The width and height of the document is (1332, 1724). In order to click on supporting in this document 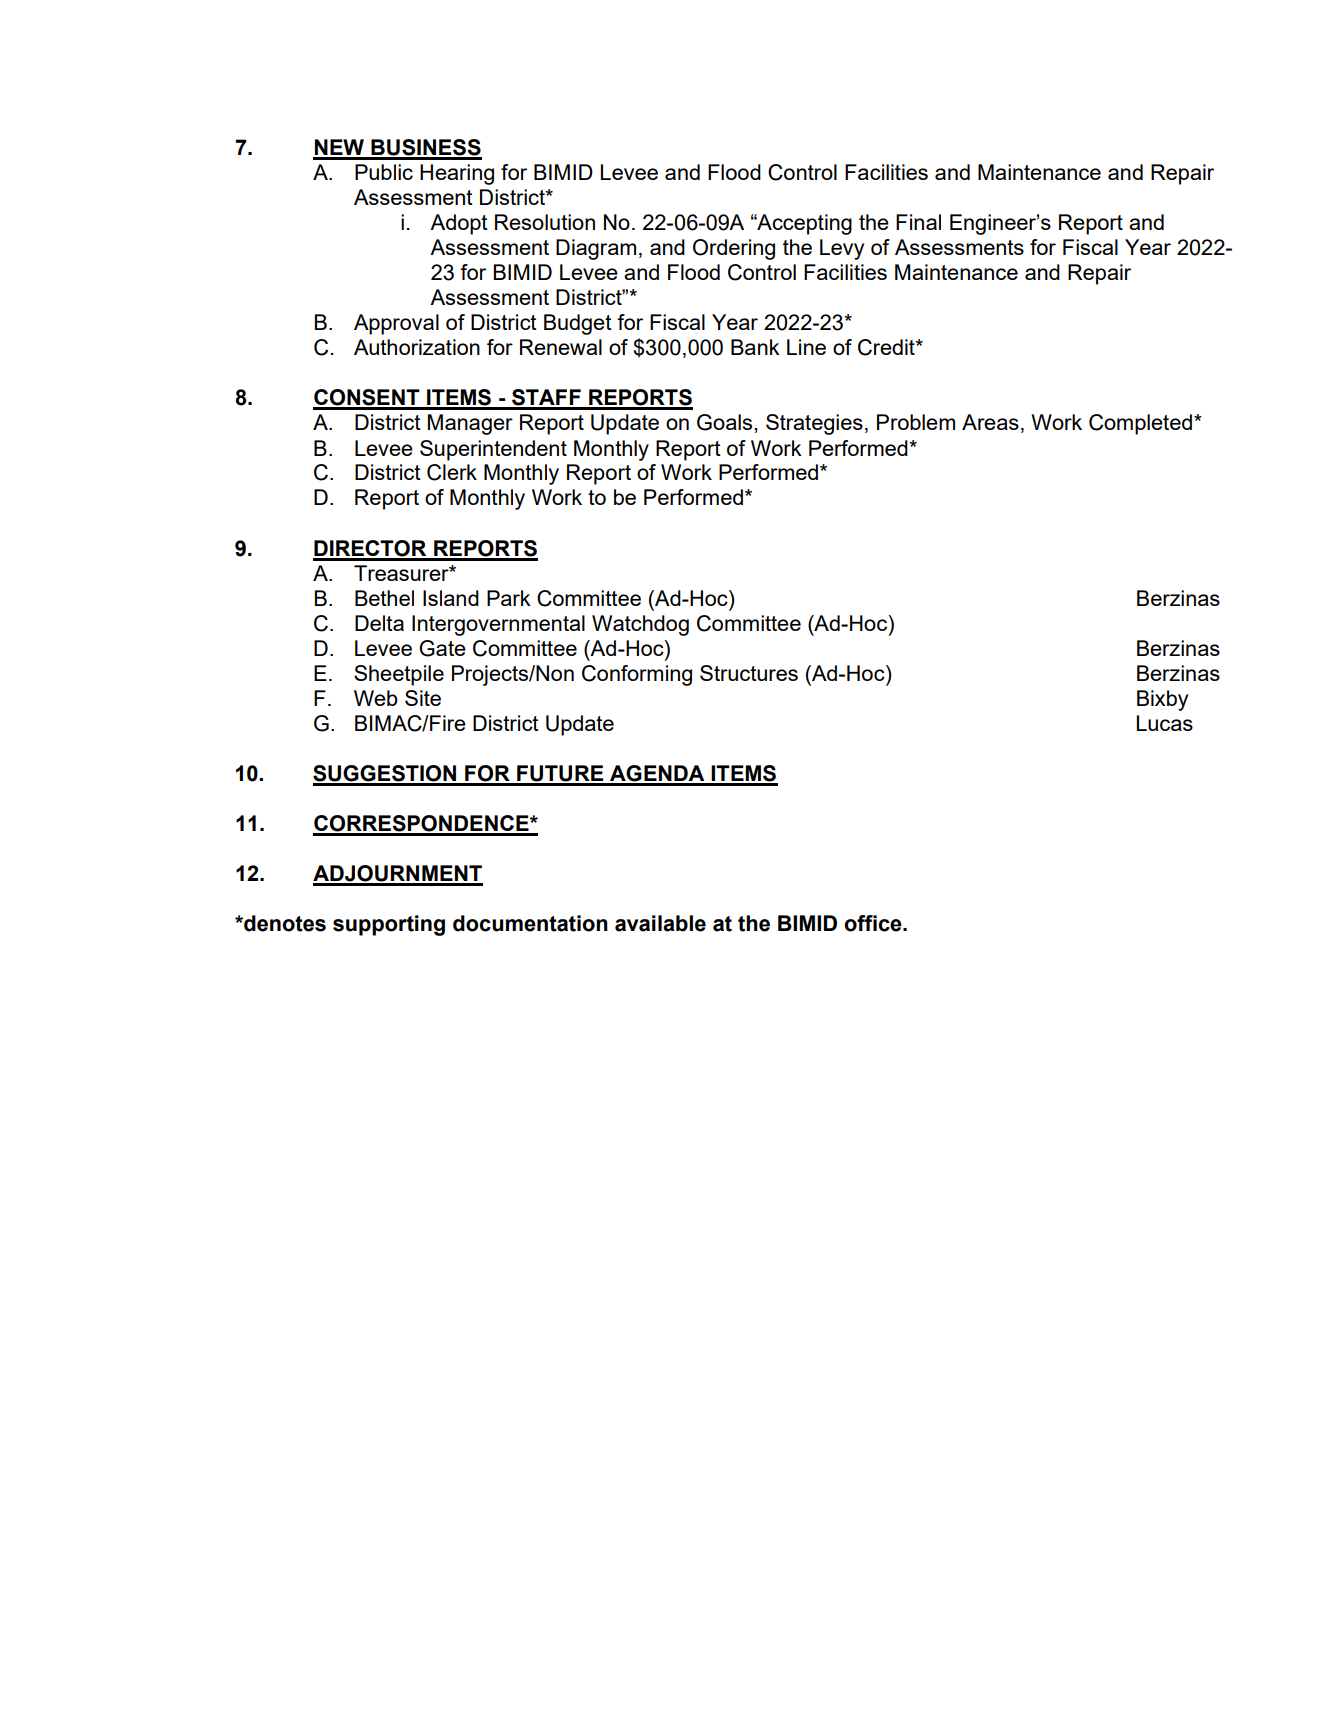, I will do `click(389, 925)`.
